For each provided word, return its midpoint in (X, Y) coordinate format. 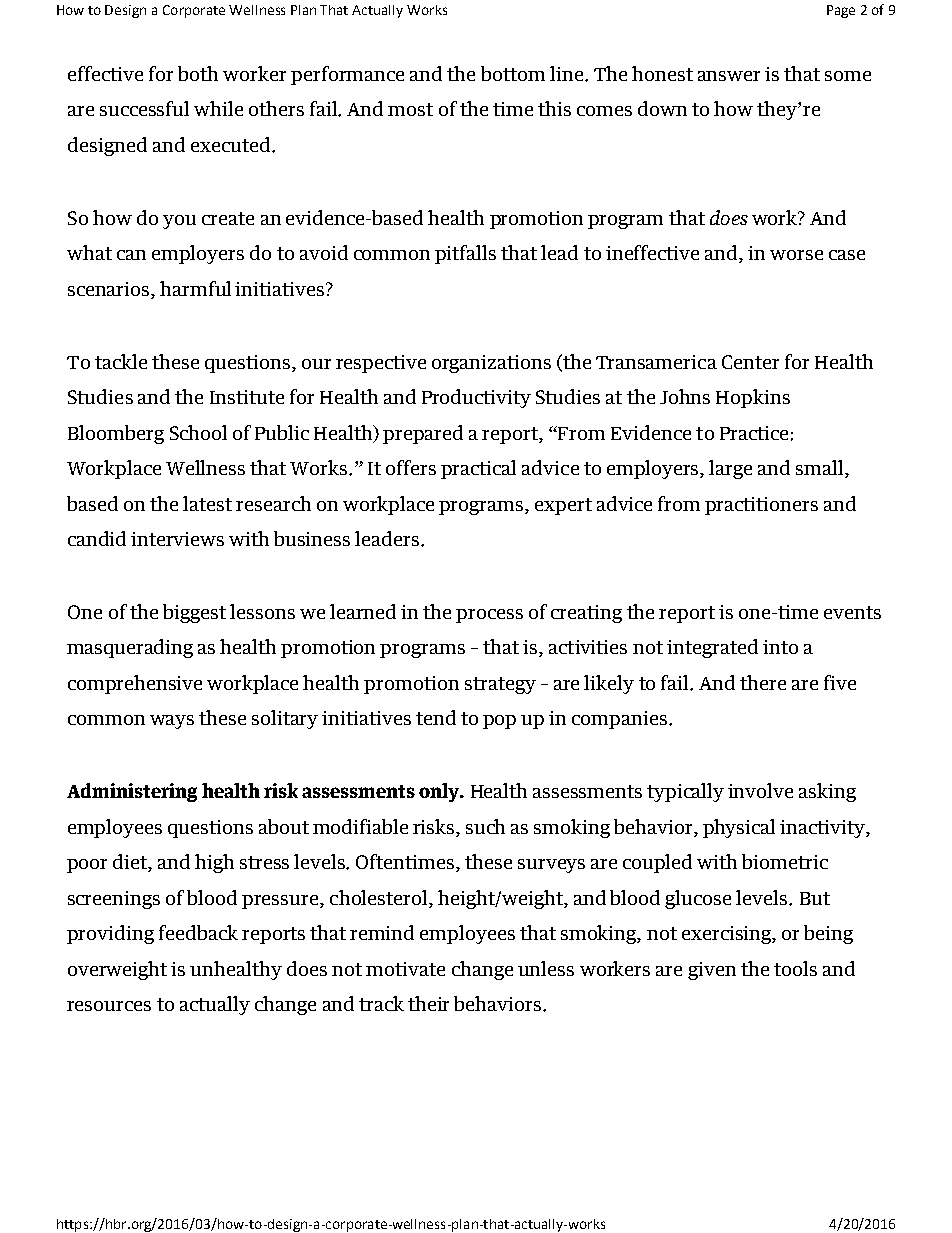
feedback (198, 932)
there (763, 682)
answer (729, 76)
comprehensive (135, 684)
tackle (121, 361)
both (198, 73)
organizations (491, 364)
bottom (513, 73)
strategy (500, 685)
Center (750, 362)
